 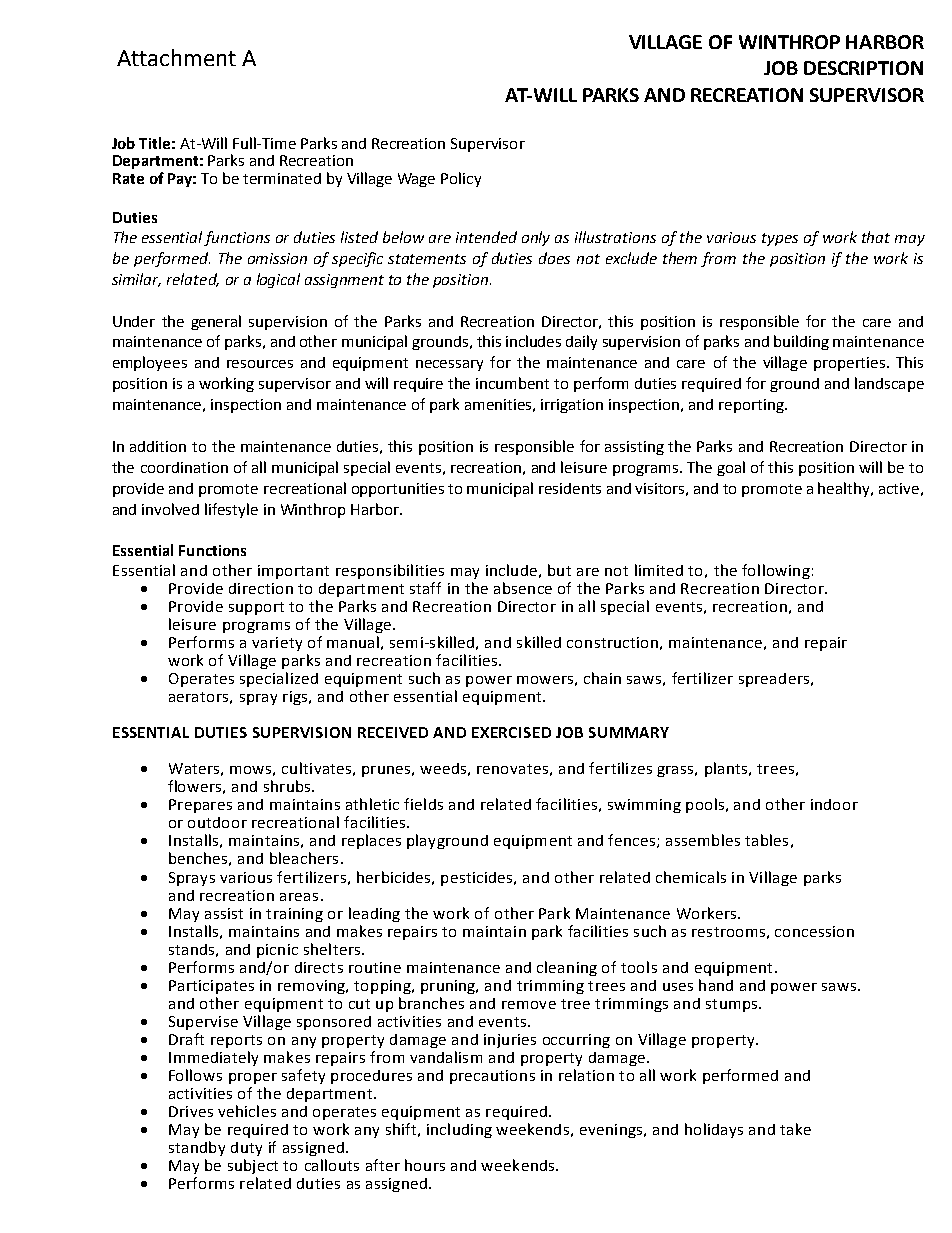 What do you see at coordinates (184, 467) in the screenshot?
I see `coordination` at bounding box center [184, 467].
